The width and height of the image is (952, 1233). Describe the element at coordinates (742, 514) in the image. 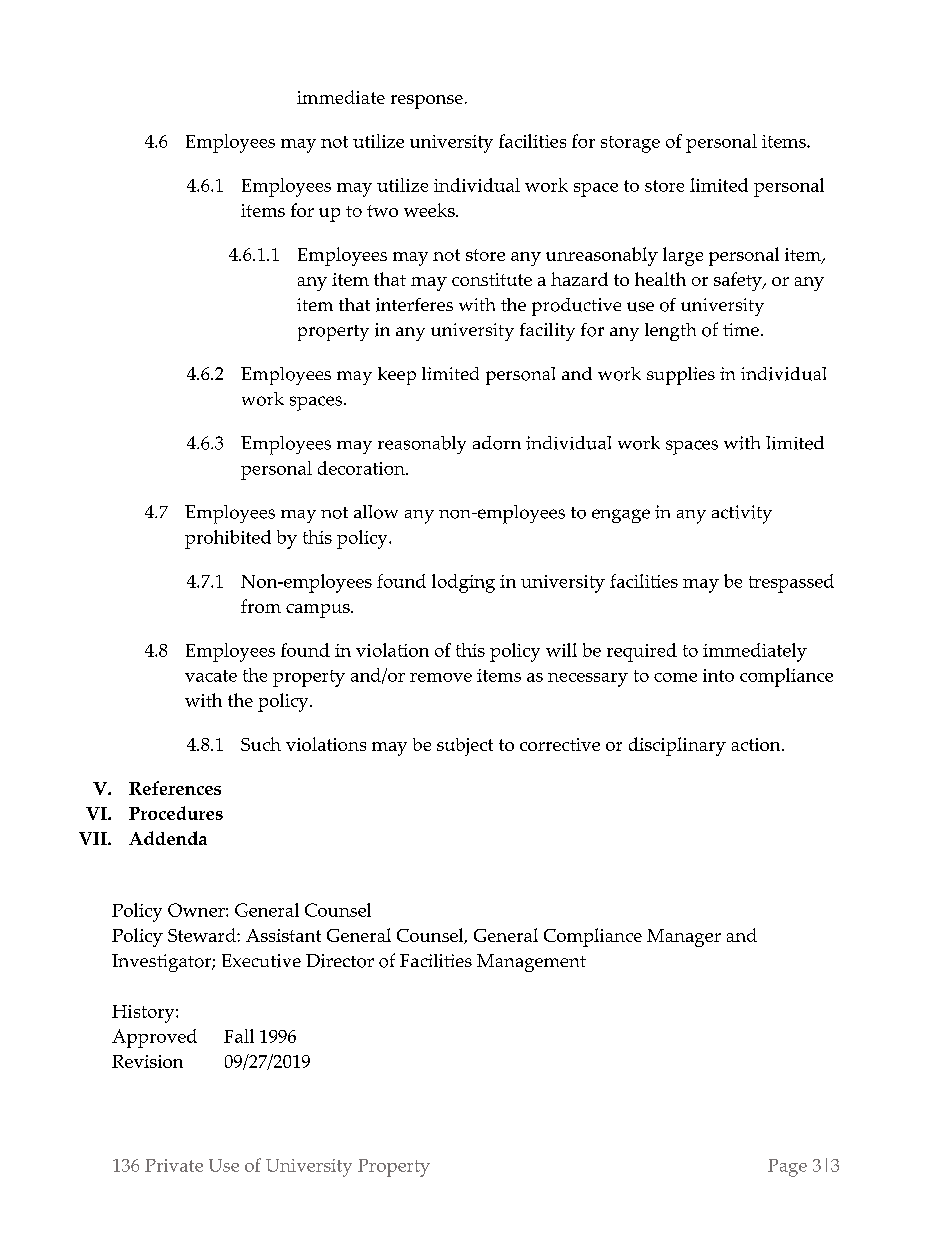

I see `activity` at that location.
